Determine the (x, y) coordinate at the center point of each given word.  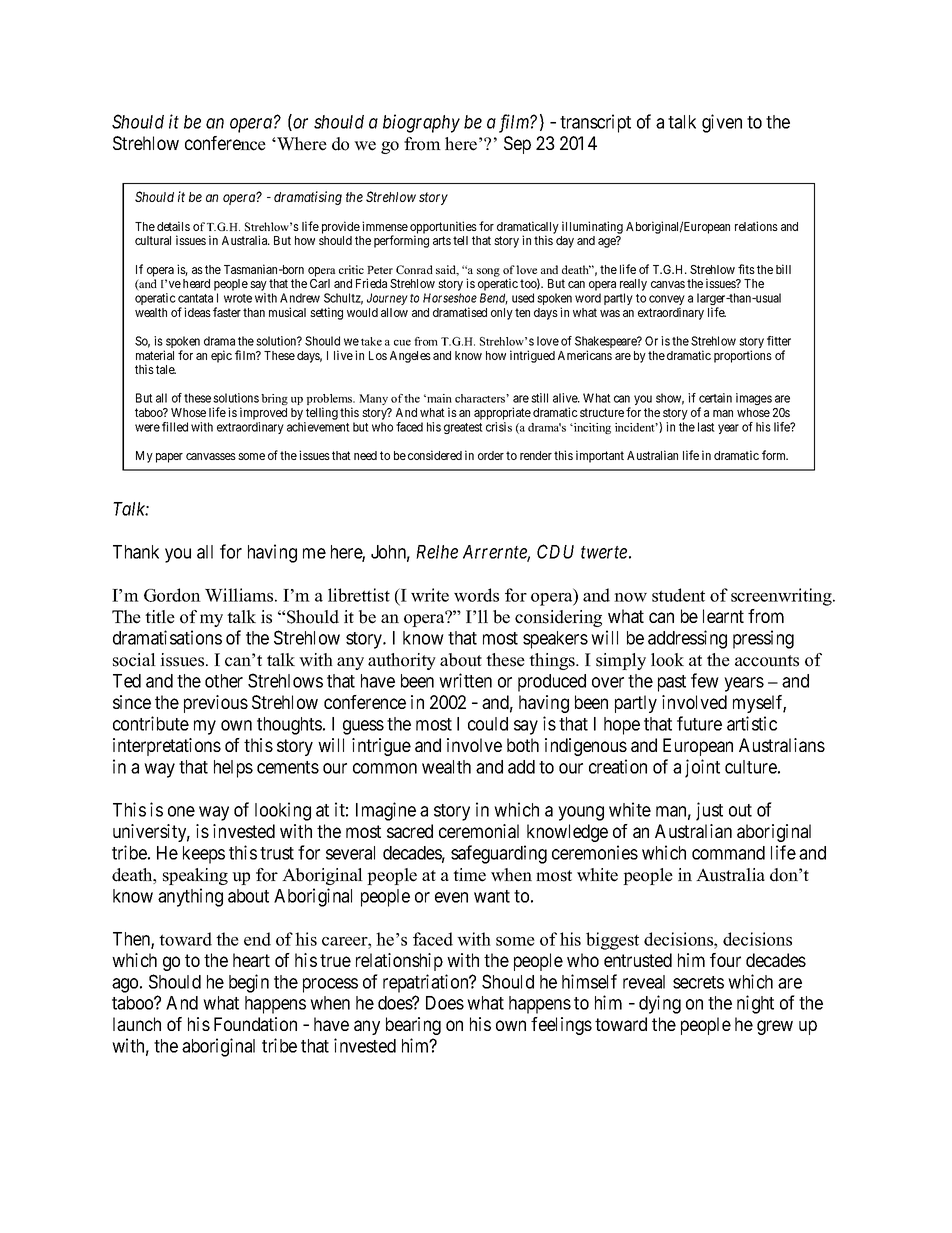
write (430, 595)
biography (421, 123)
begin (249, 983)
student (678, 595)
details (173, 226)
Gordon (172, 595)
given (722, 123)
